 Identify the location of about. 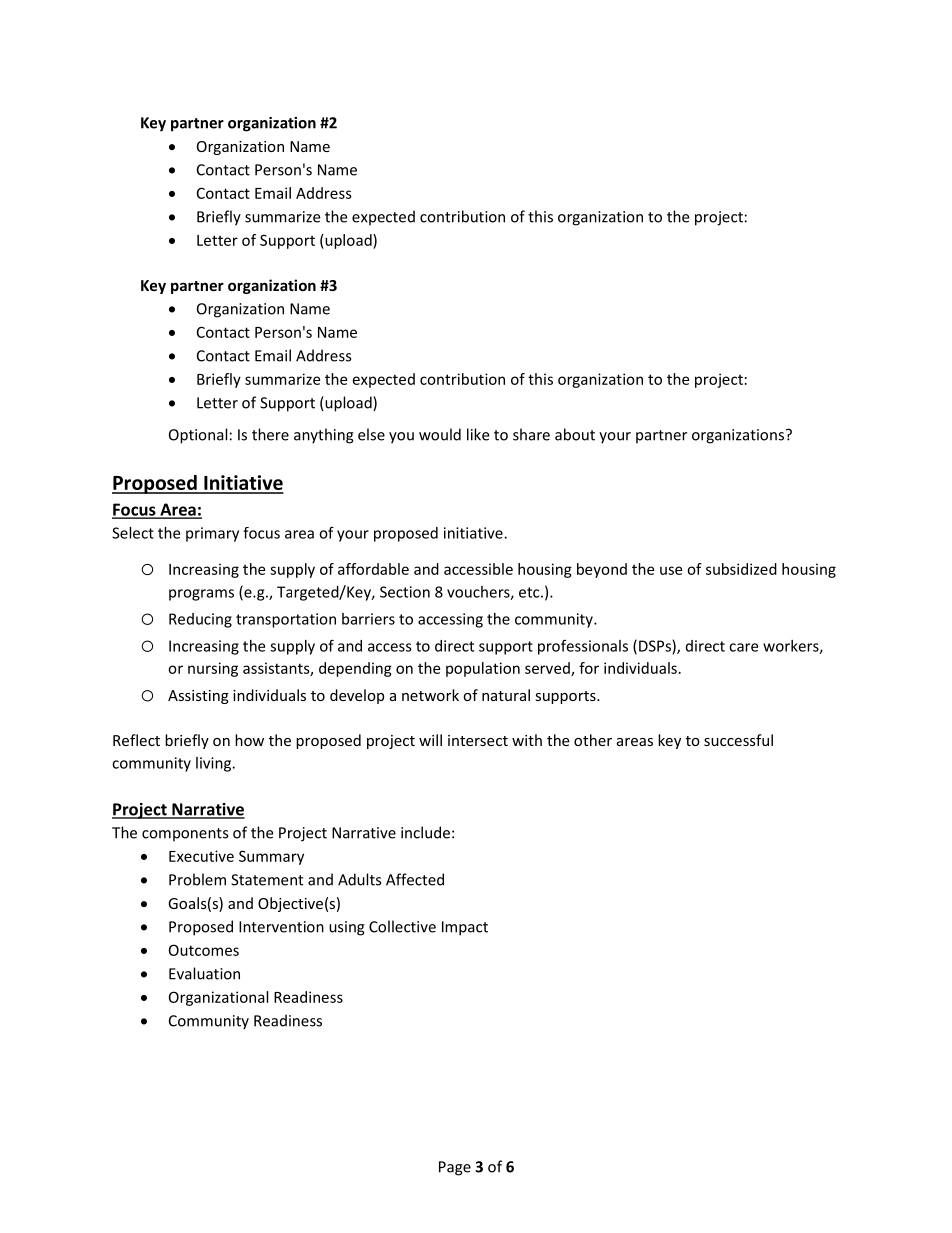
(575, 434).
